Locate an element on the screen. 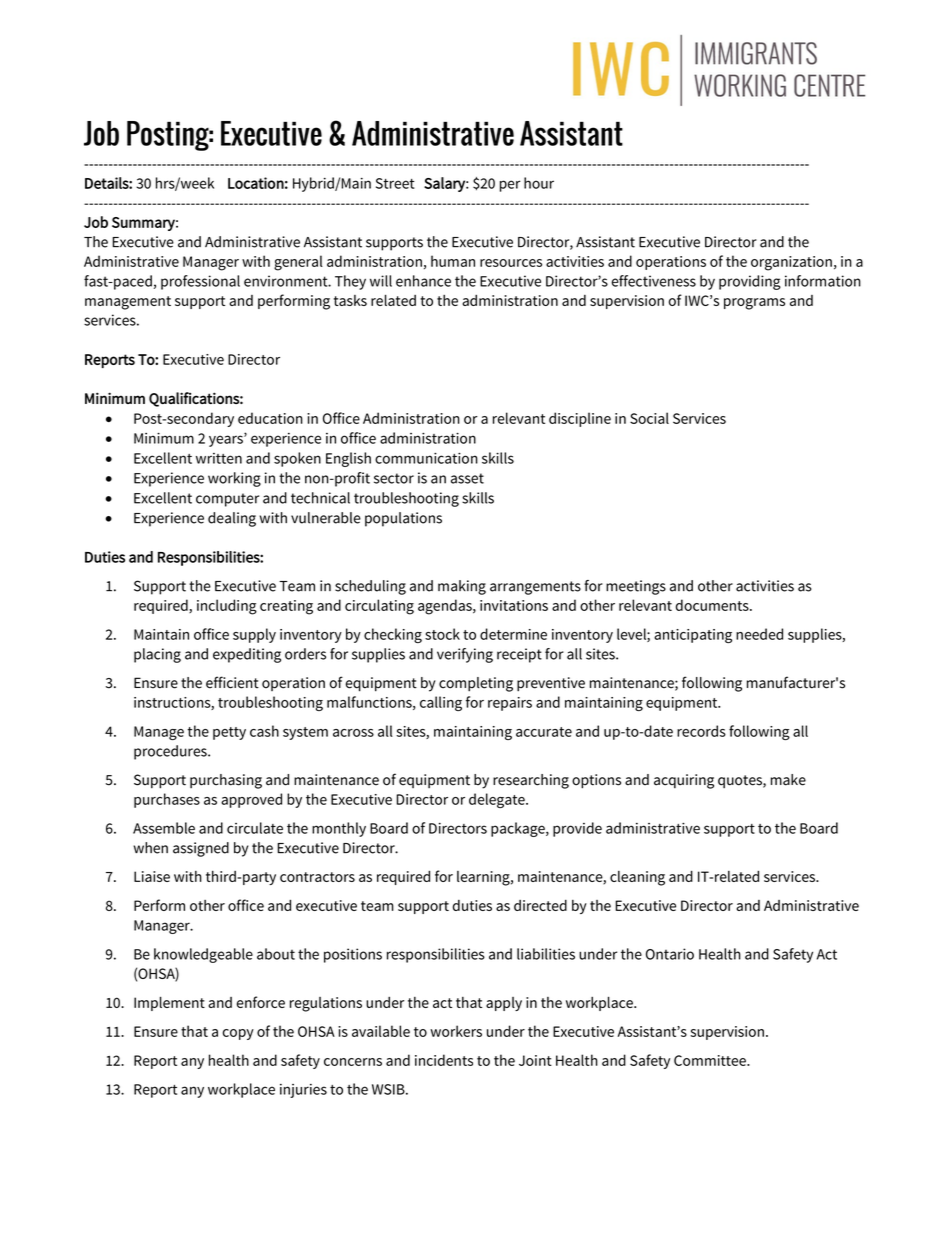  dealing is located at coordinates (232, 519).
